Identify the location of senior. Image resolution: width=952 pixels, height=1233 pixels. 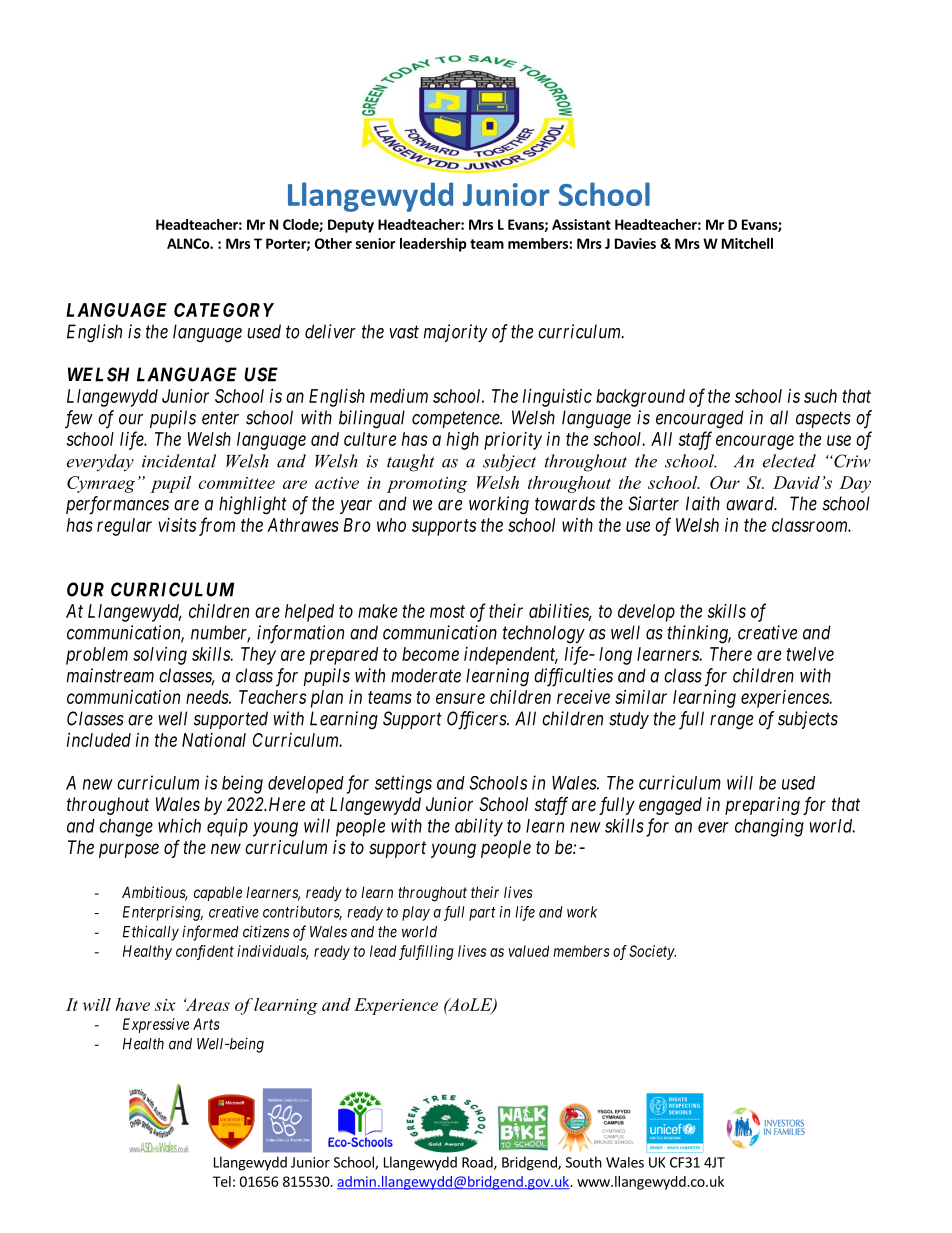
(376, 243).
